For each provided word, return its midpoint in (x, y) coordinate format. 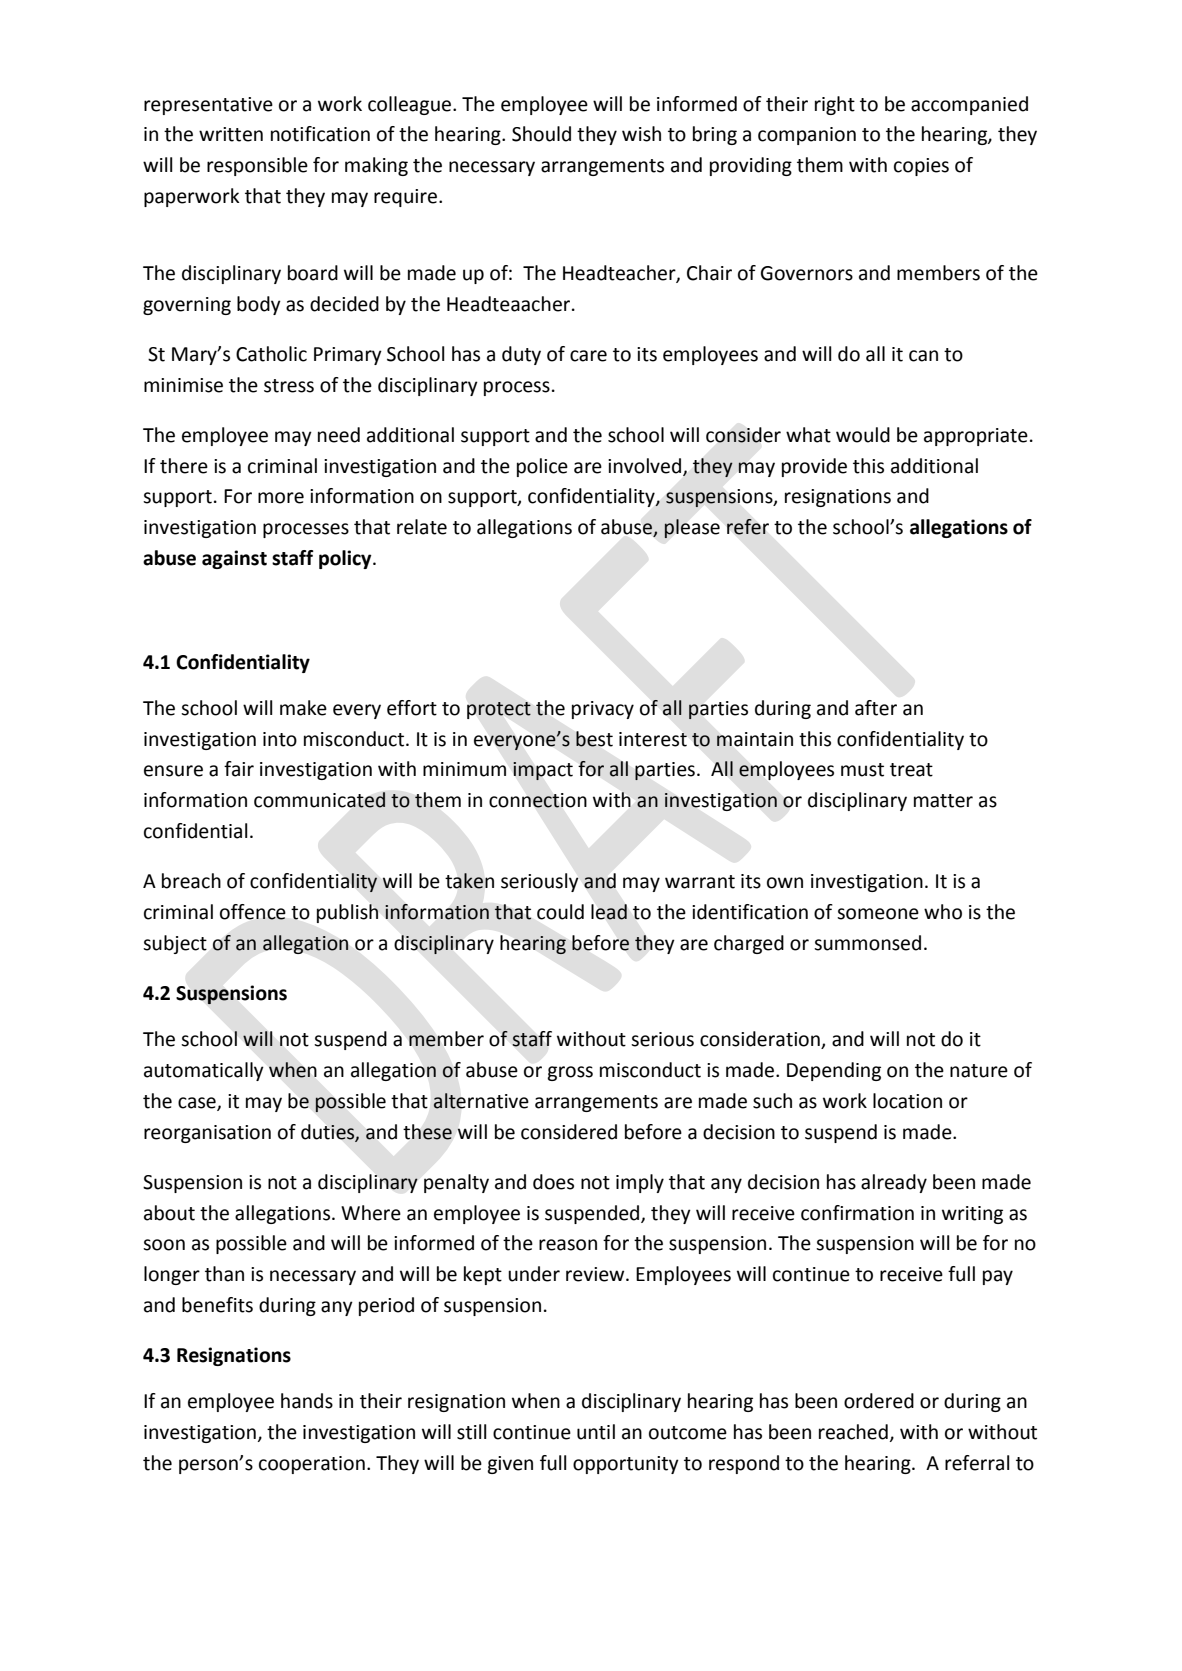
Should (541, 134)
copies (921, 167)
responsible (257, 166)
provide (814, 467)
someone (878, 914)
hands (307, 1401)
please (692, 529)
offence (253, 912)
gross (570, 1073)
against (234, 559)
